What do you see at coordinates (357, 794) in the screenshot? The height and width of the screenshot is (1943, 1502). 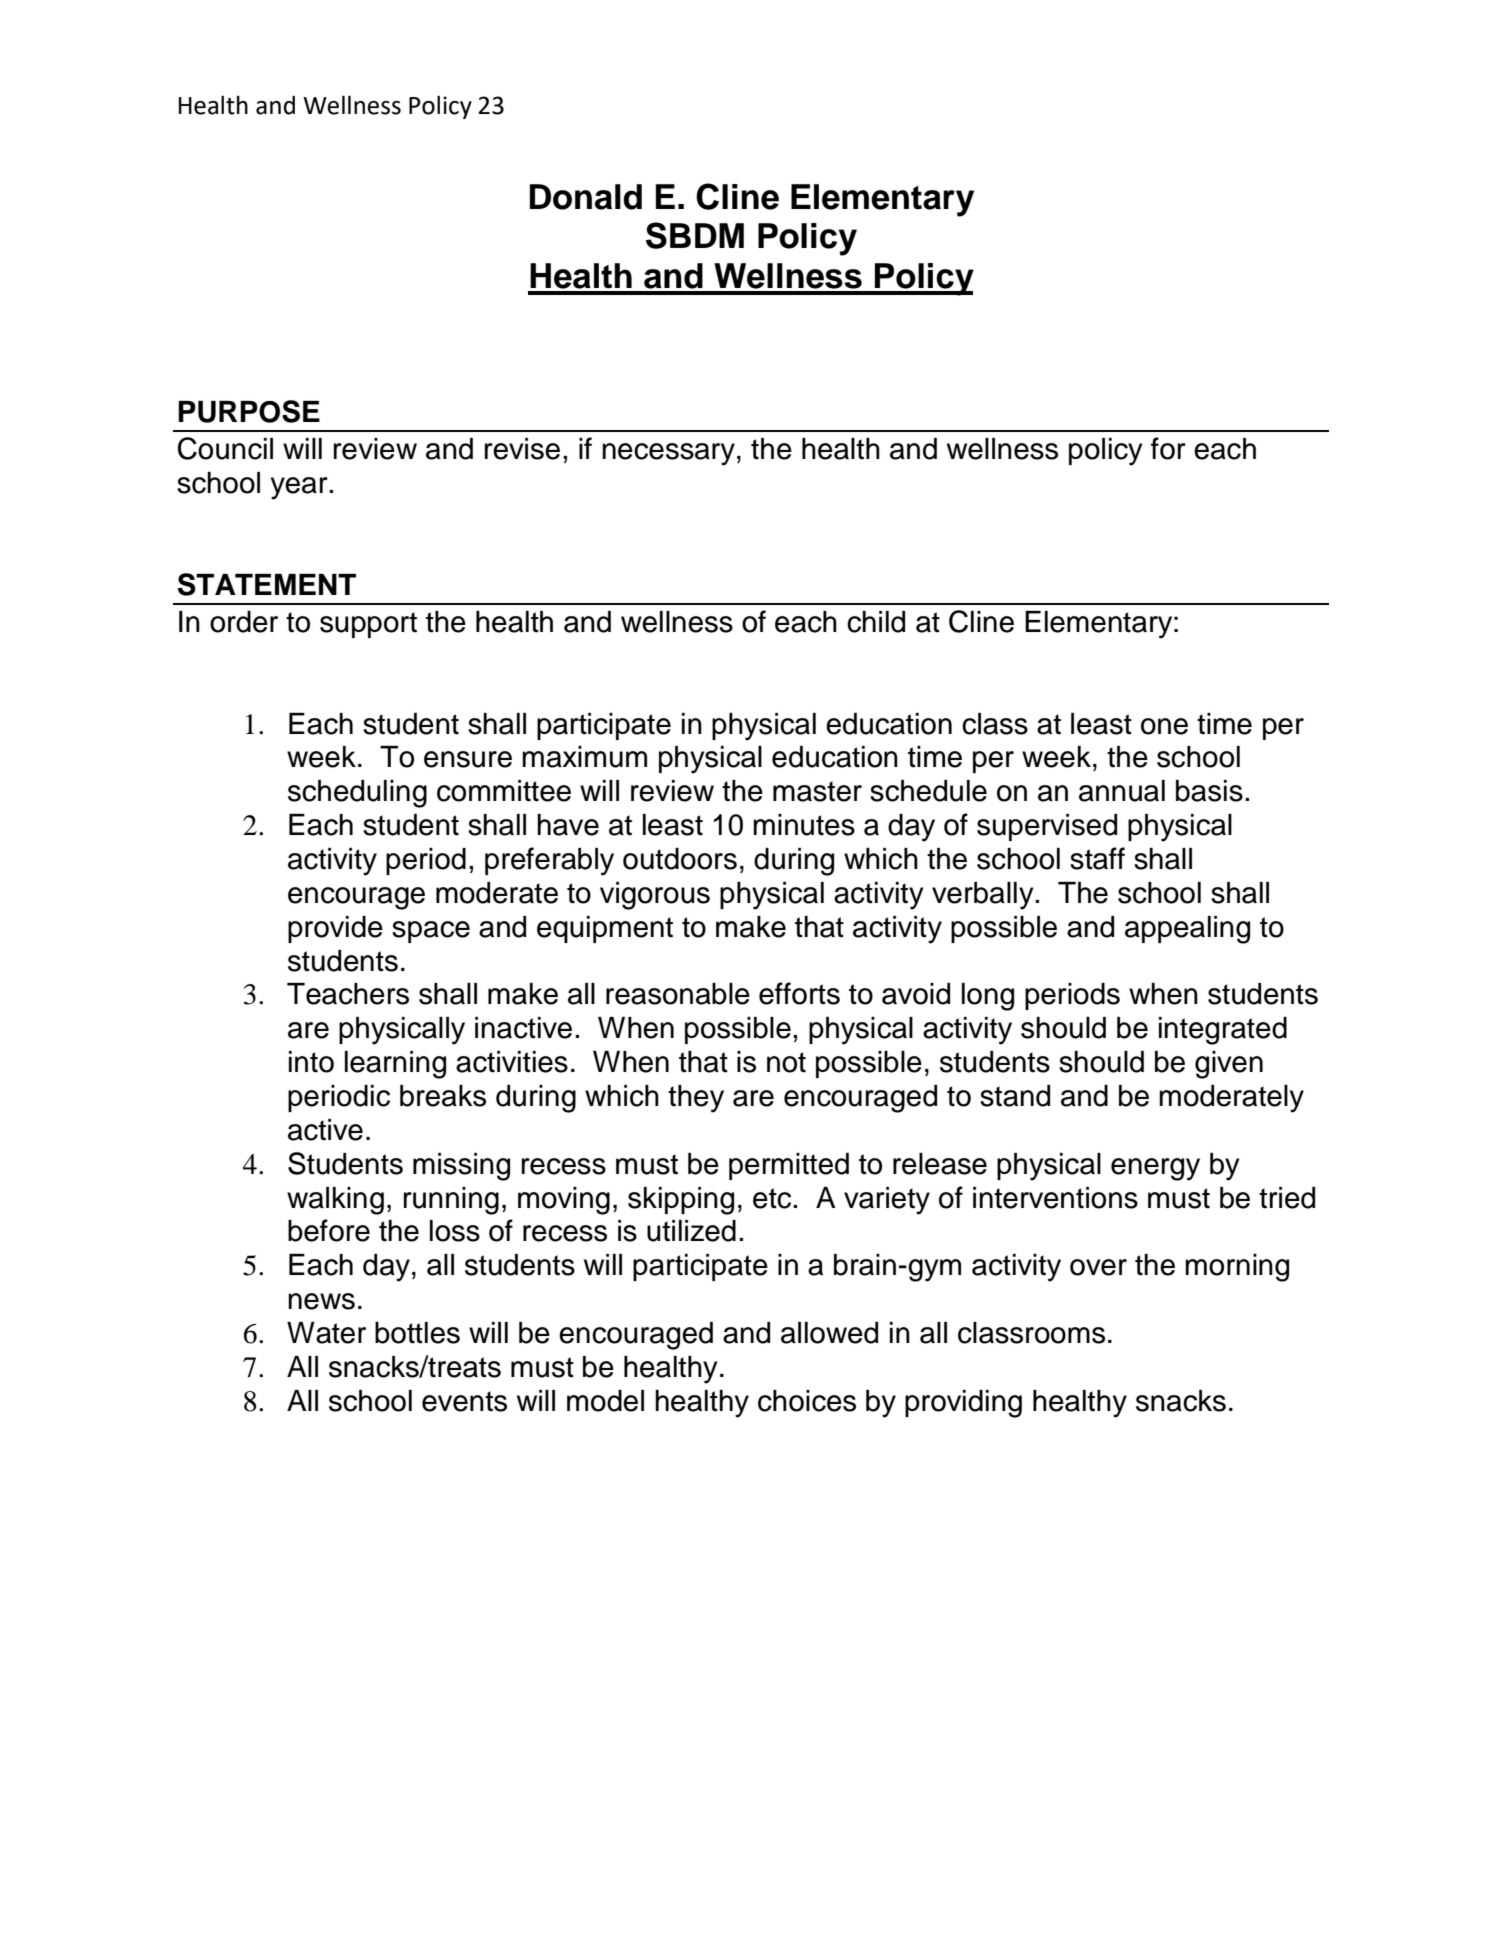 I see `scheduling` at bounding box center [357, 794].
